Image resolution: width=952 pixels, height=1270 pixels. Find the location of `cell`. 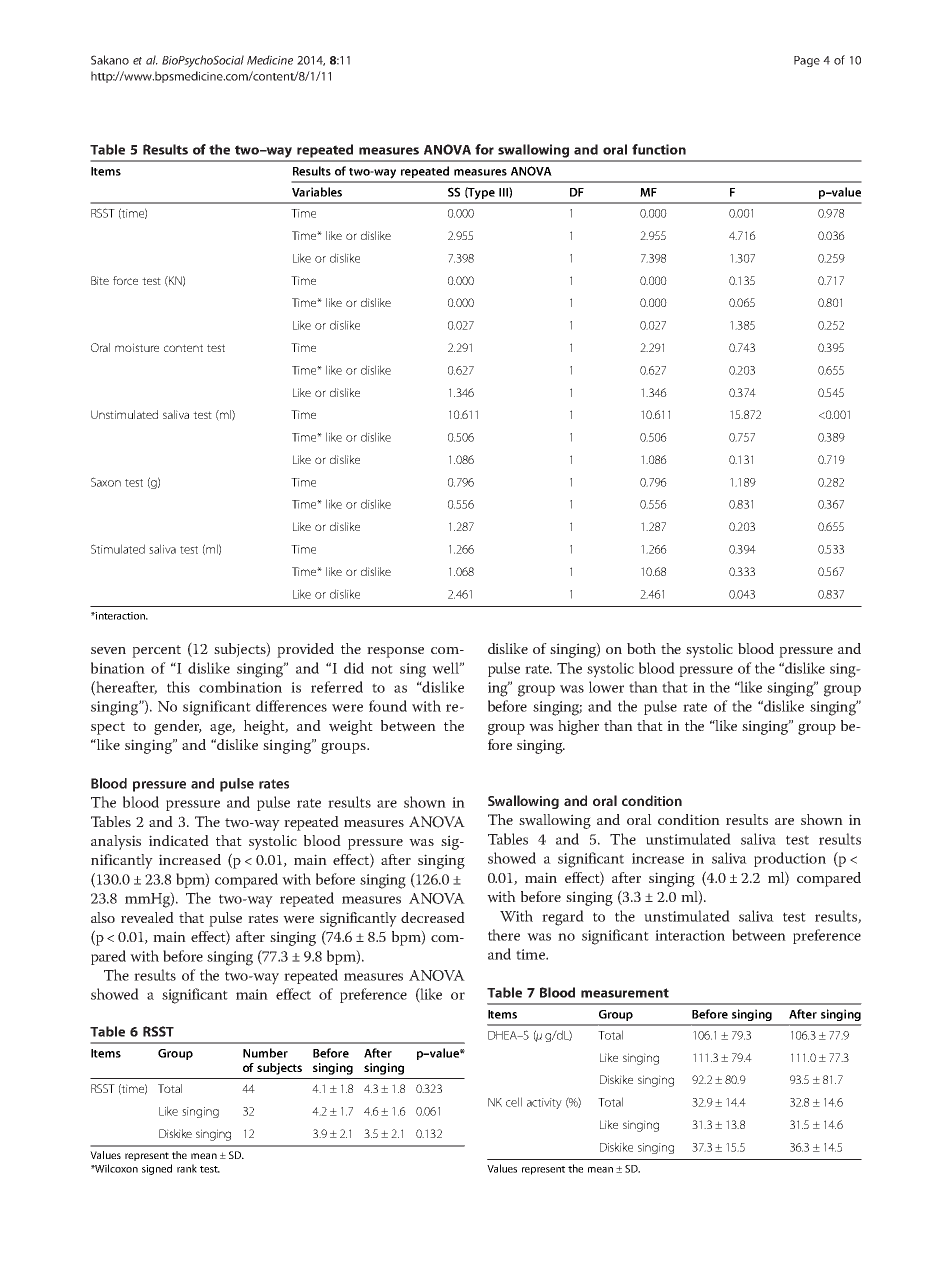

cell is located at coordinates (514, 1102).
